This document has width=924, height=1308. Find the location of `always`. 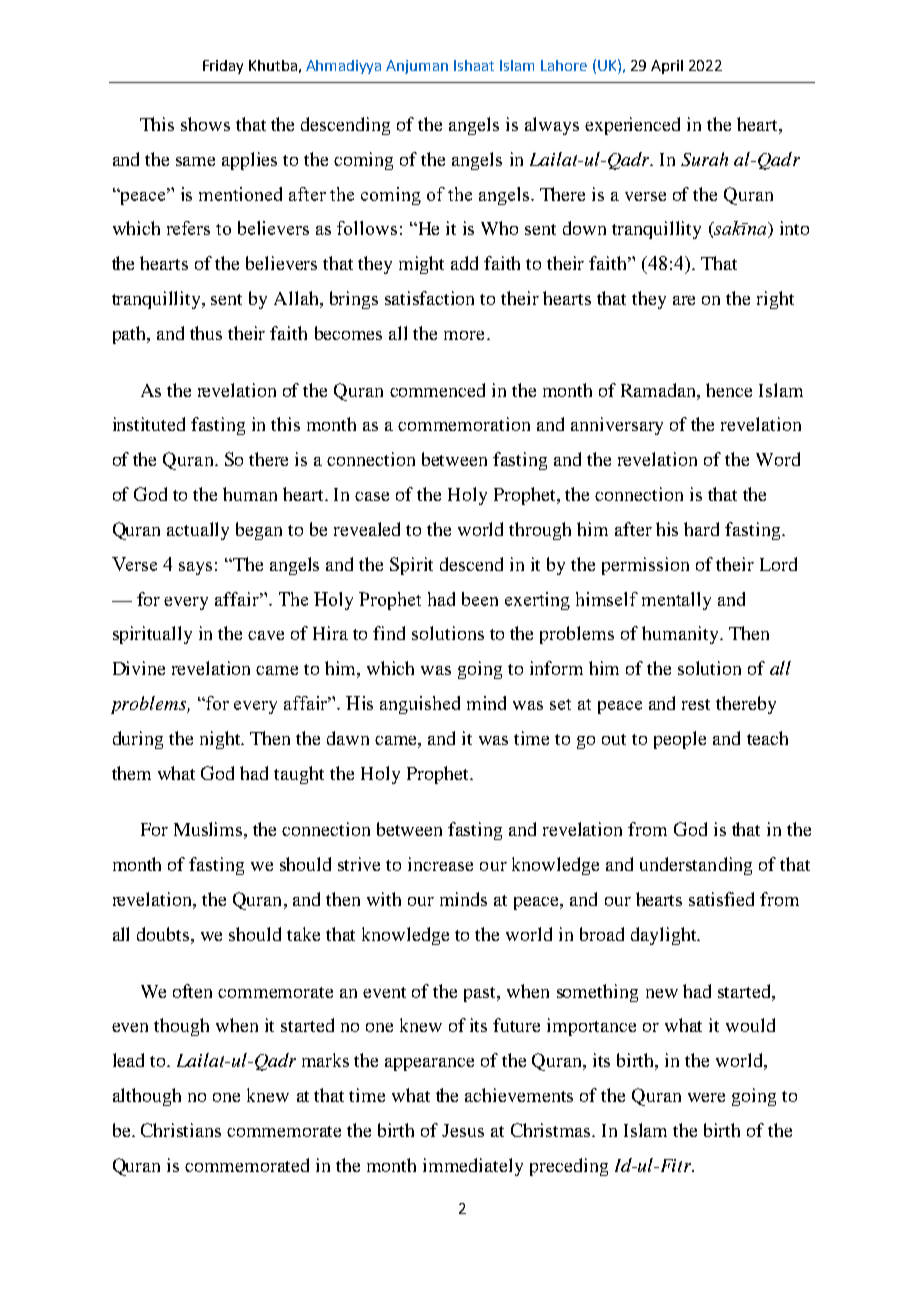

always is located at coordinates (552, 126).
